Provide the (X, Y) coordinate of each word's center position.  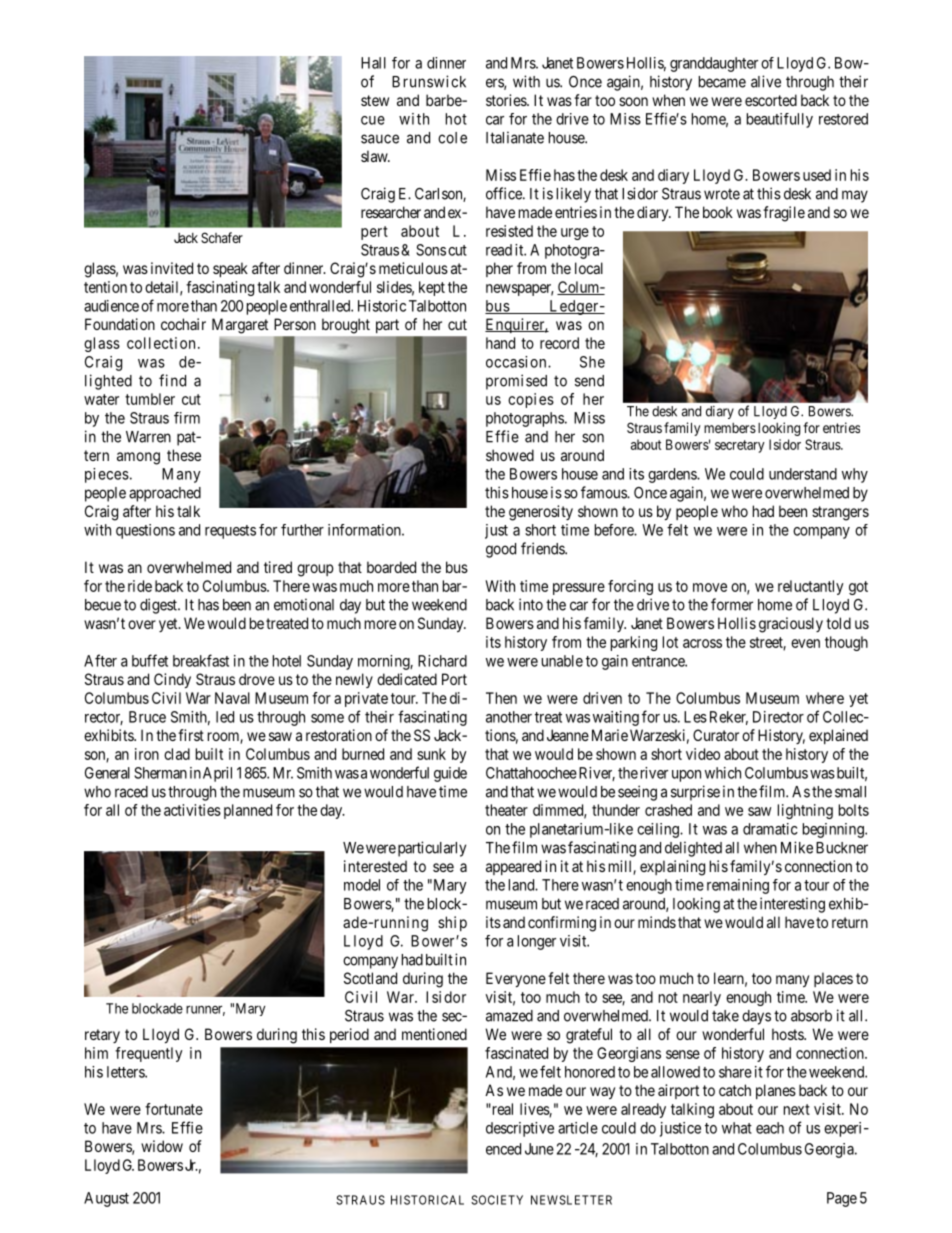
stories (507, 100)
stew (375, 100)
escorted (771, 100)
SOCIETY (497, 1200)
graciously (791, 625)
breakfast (201, 660)
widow (162, 1146)
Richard (442, 661)
